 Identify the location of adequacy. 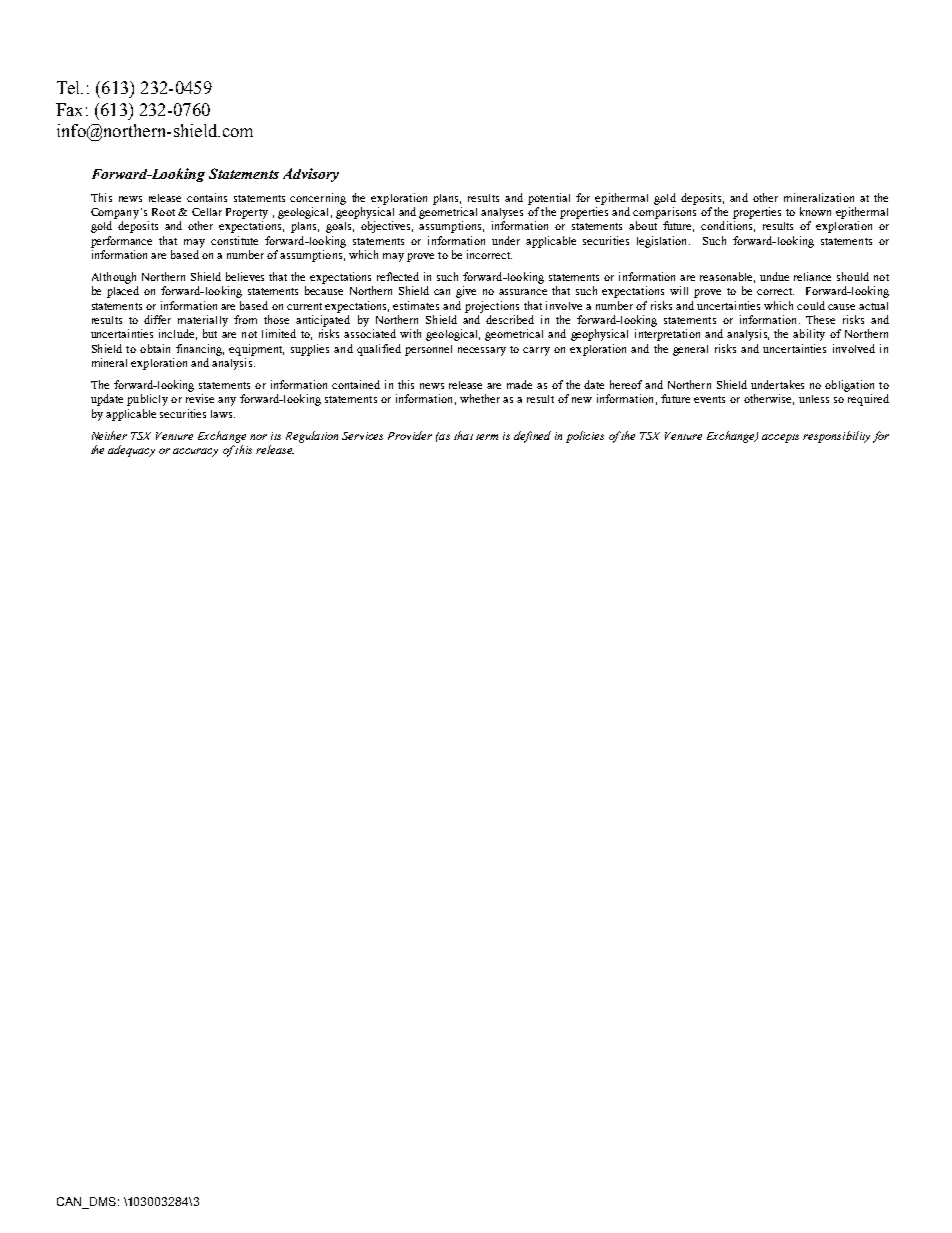
(131, 451).
